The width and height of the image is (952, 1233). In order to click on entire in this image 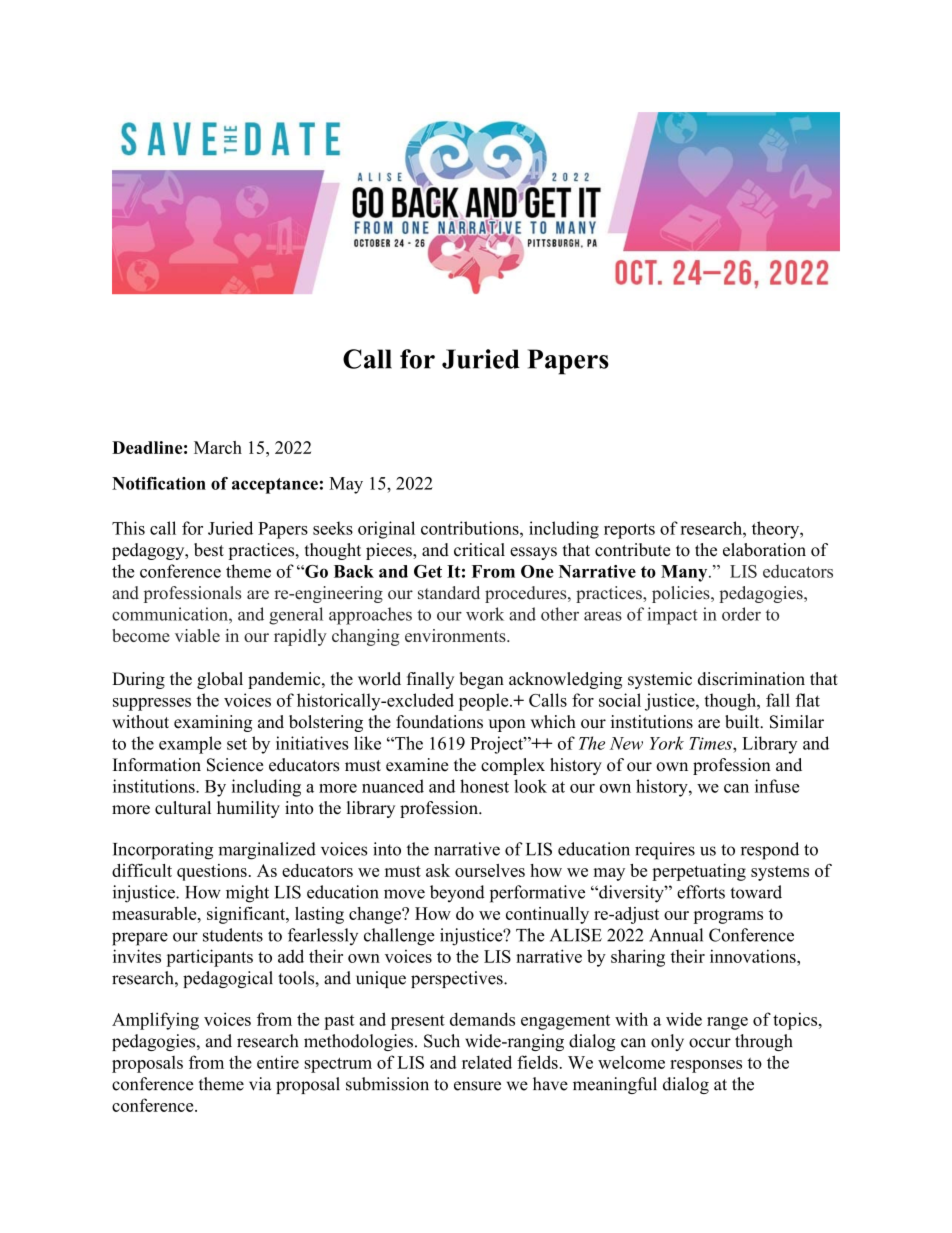, I will do `click(278, 1062)`.
